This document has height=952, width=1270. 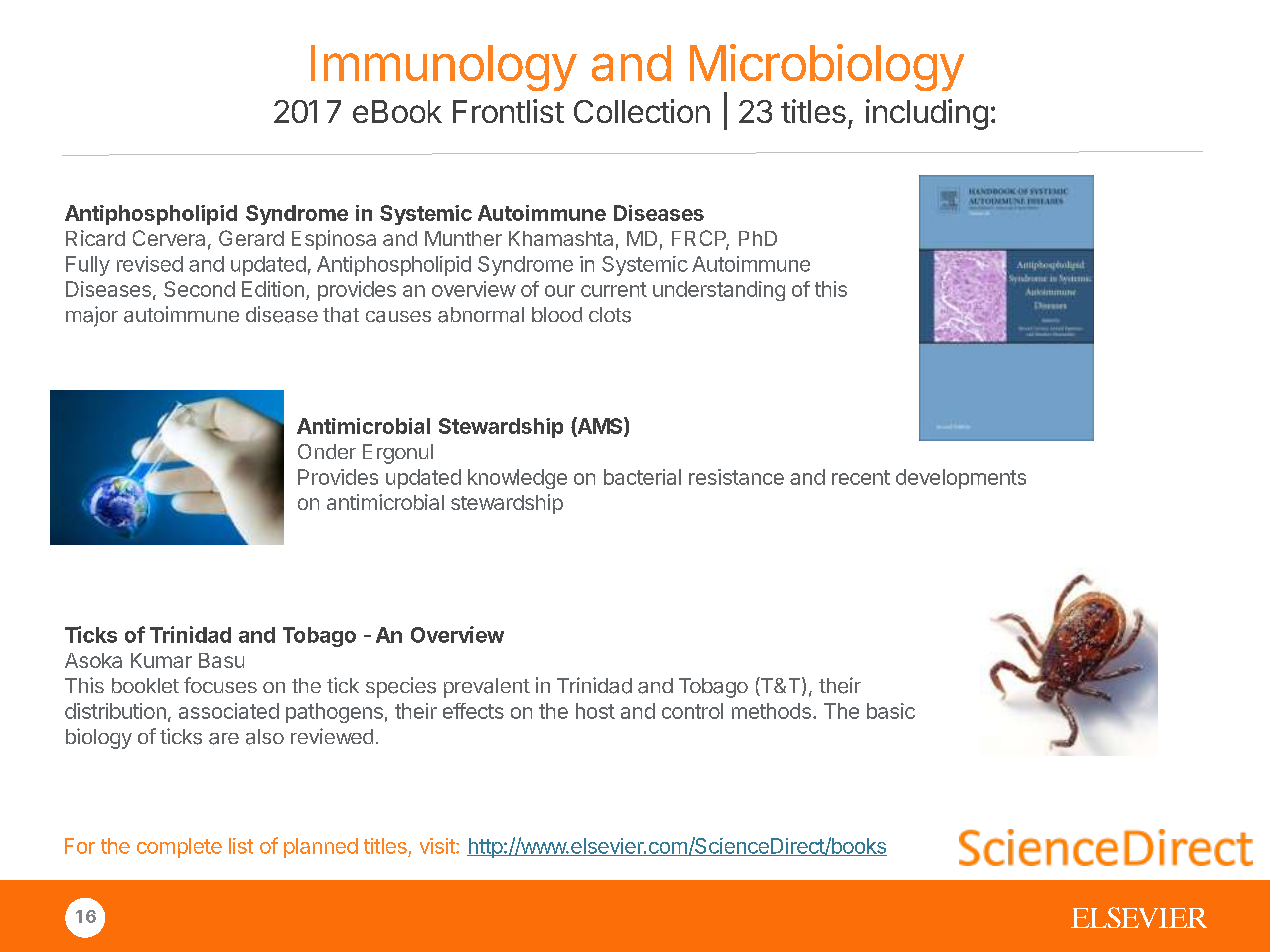 What do you see at coordinates (444, 68) in the document?
I see `Immunology` at bounding box center [444, 68].
